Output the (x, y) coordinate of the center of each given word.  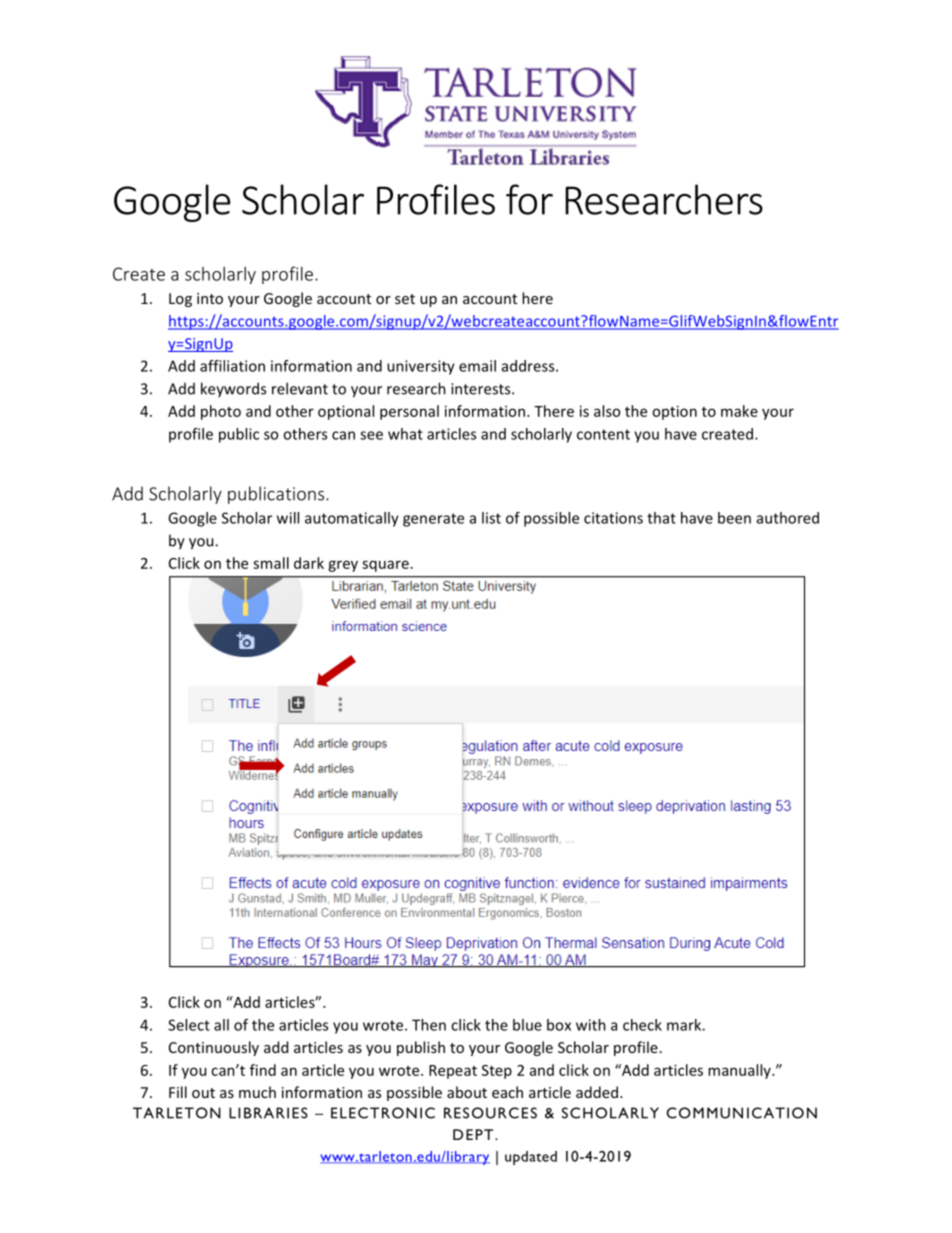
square (385, 566)
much (257, 1092)
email (477, 366)
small (271, 563)
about (467, 1092)
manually (740, 1071)
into (210, 298)
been (734, 518)
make (739, 411)
